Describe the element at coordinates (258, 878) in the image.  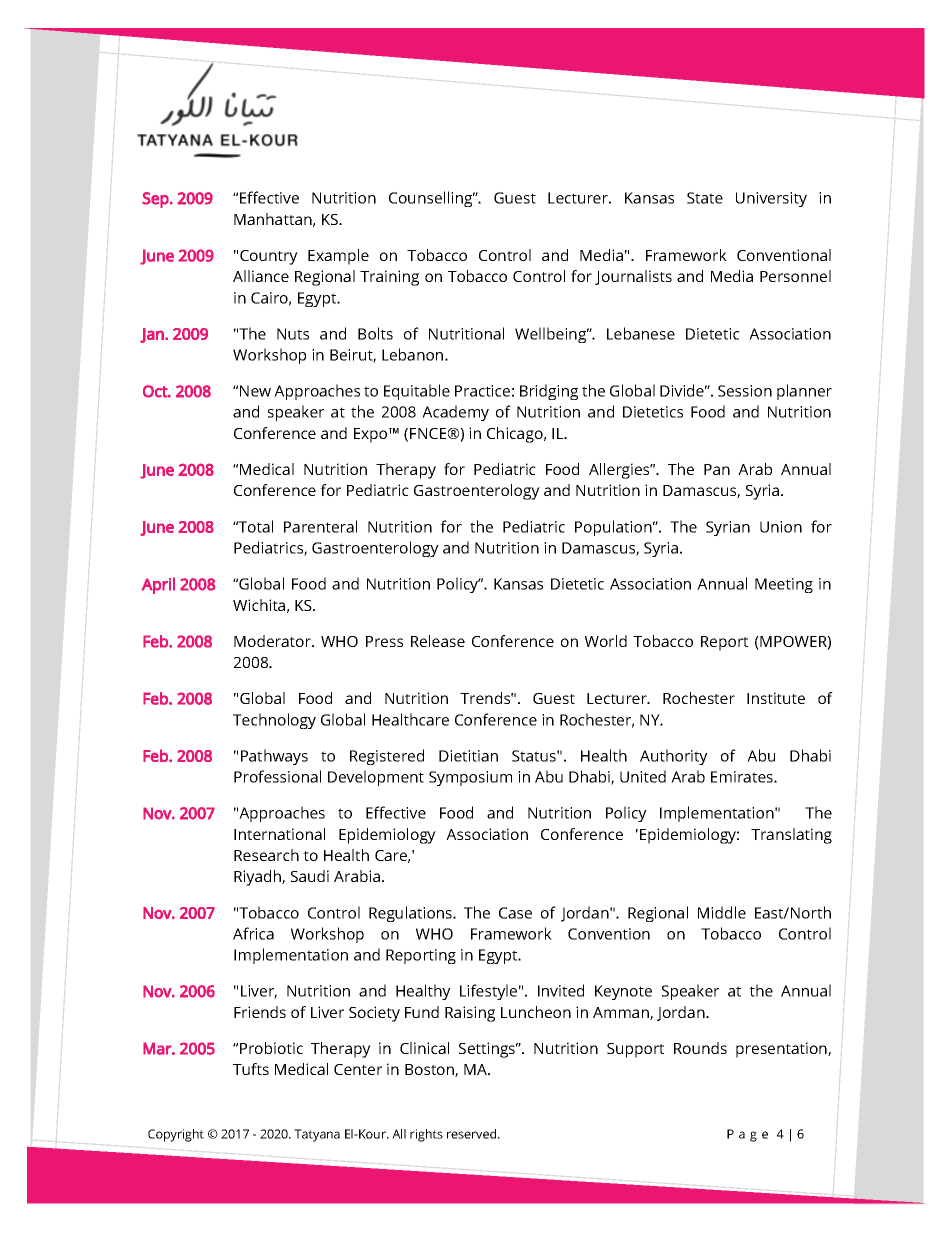
I see `Riyadh` at that location.
